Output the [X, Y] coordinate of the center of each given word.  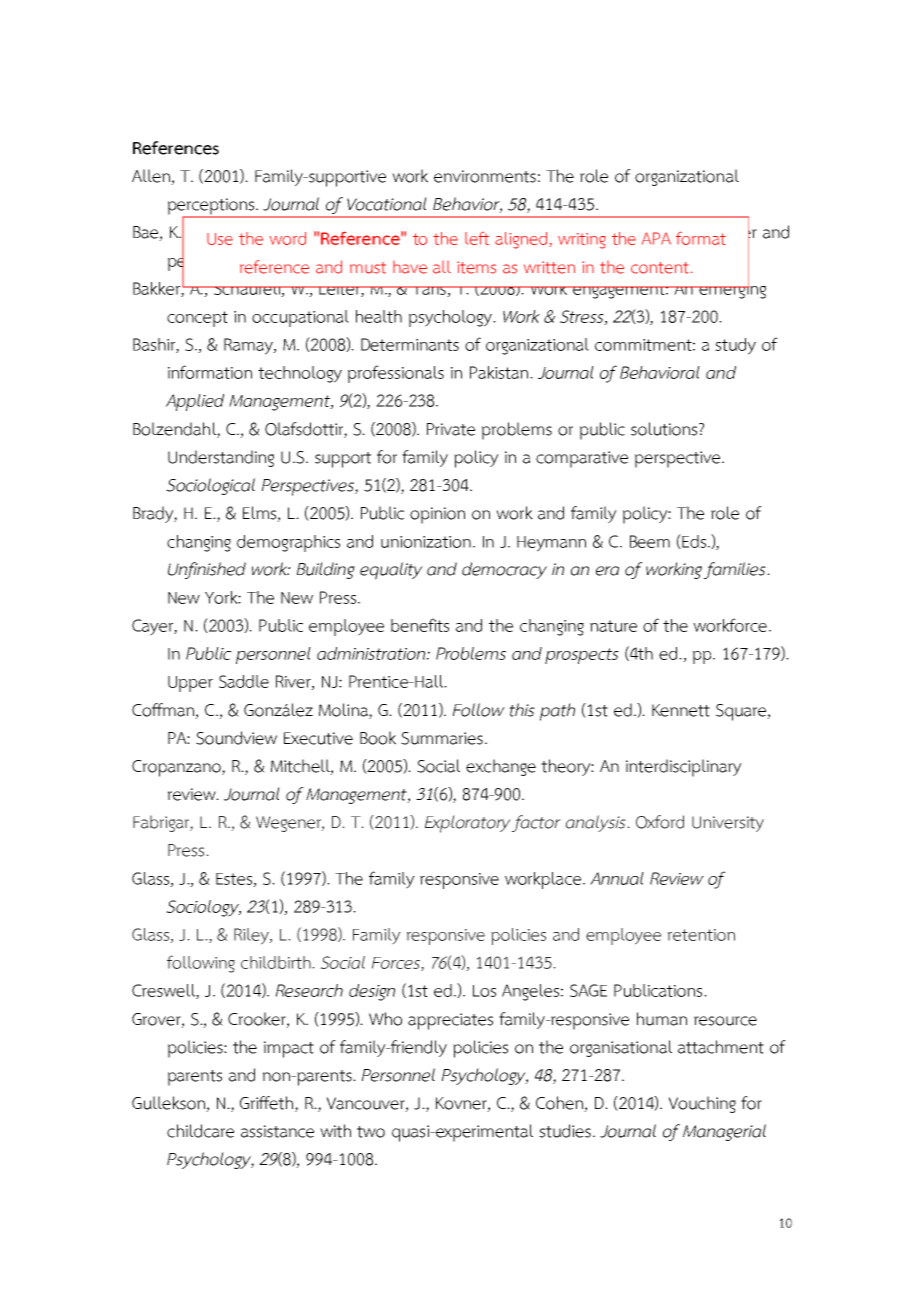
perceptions [212, 207]
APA [656, 238]
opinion [437, 515]
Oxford [660, 822]
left [477, 238]
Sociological [210, 486]
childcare [200, 1131]
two [371, 1132]
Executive [318, 738]
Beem [650, 541]
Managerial [724, 1132]
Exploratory [468, 824]
